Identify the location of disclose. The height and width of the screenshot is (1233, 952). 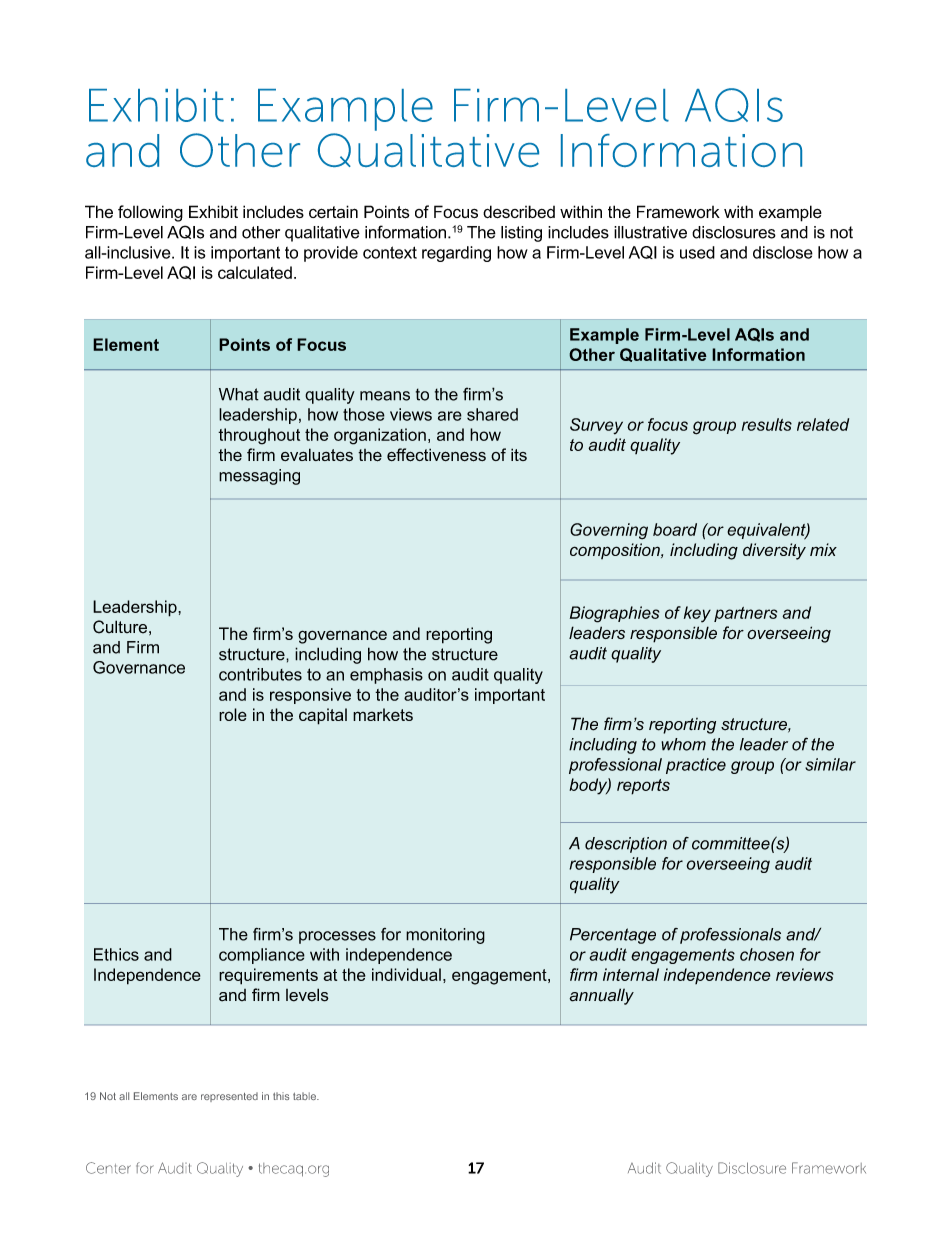
(783, 252).
